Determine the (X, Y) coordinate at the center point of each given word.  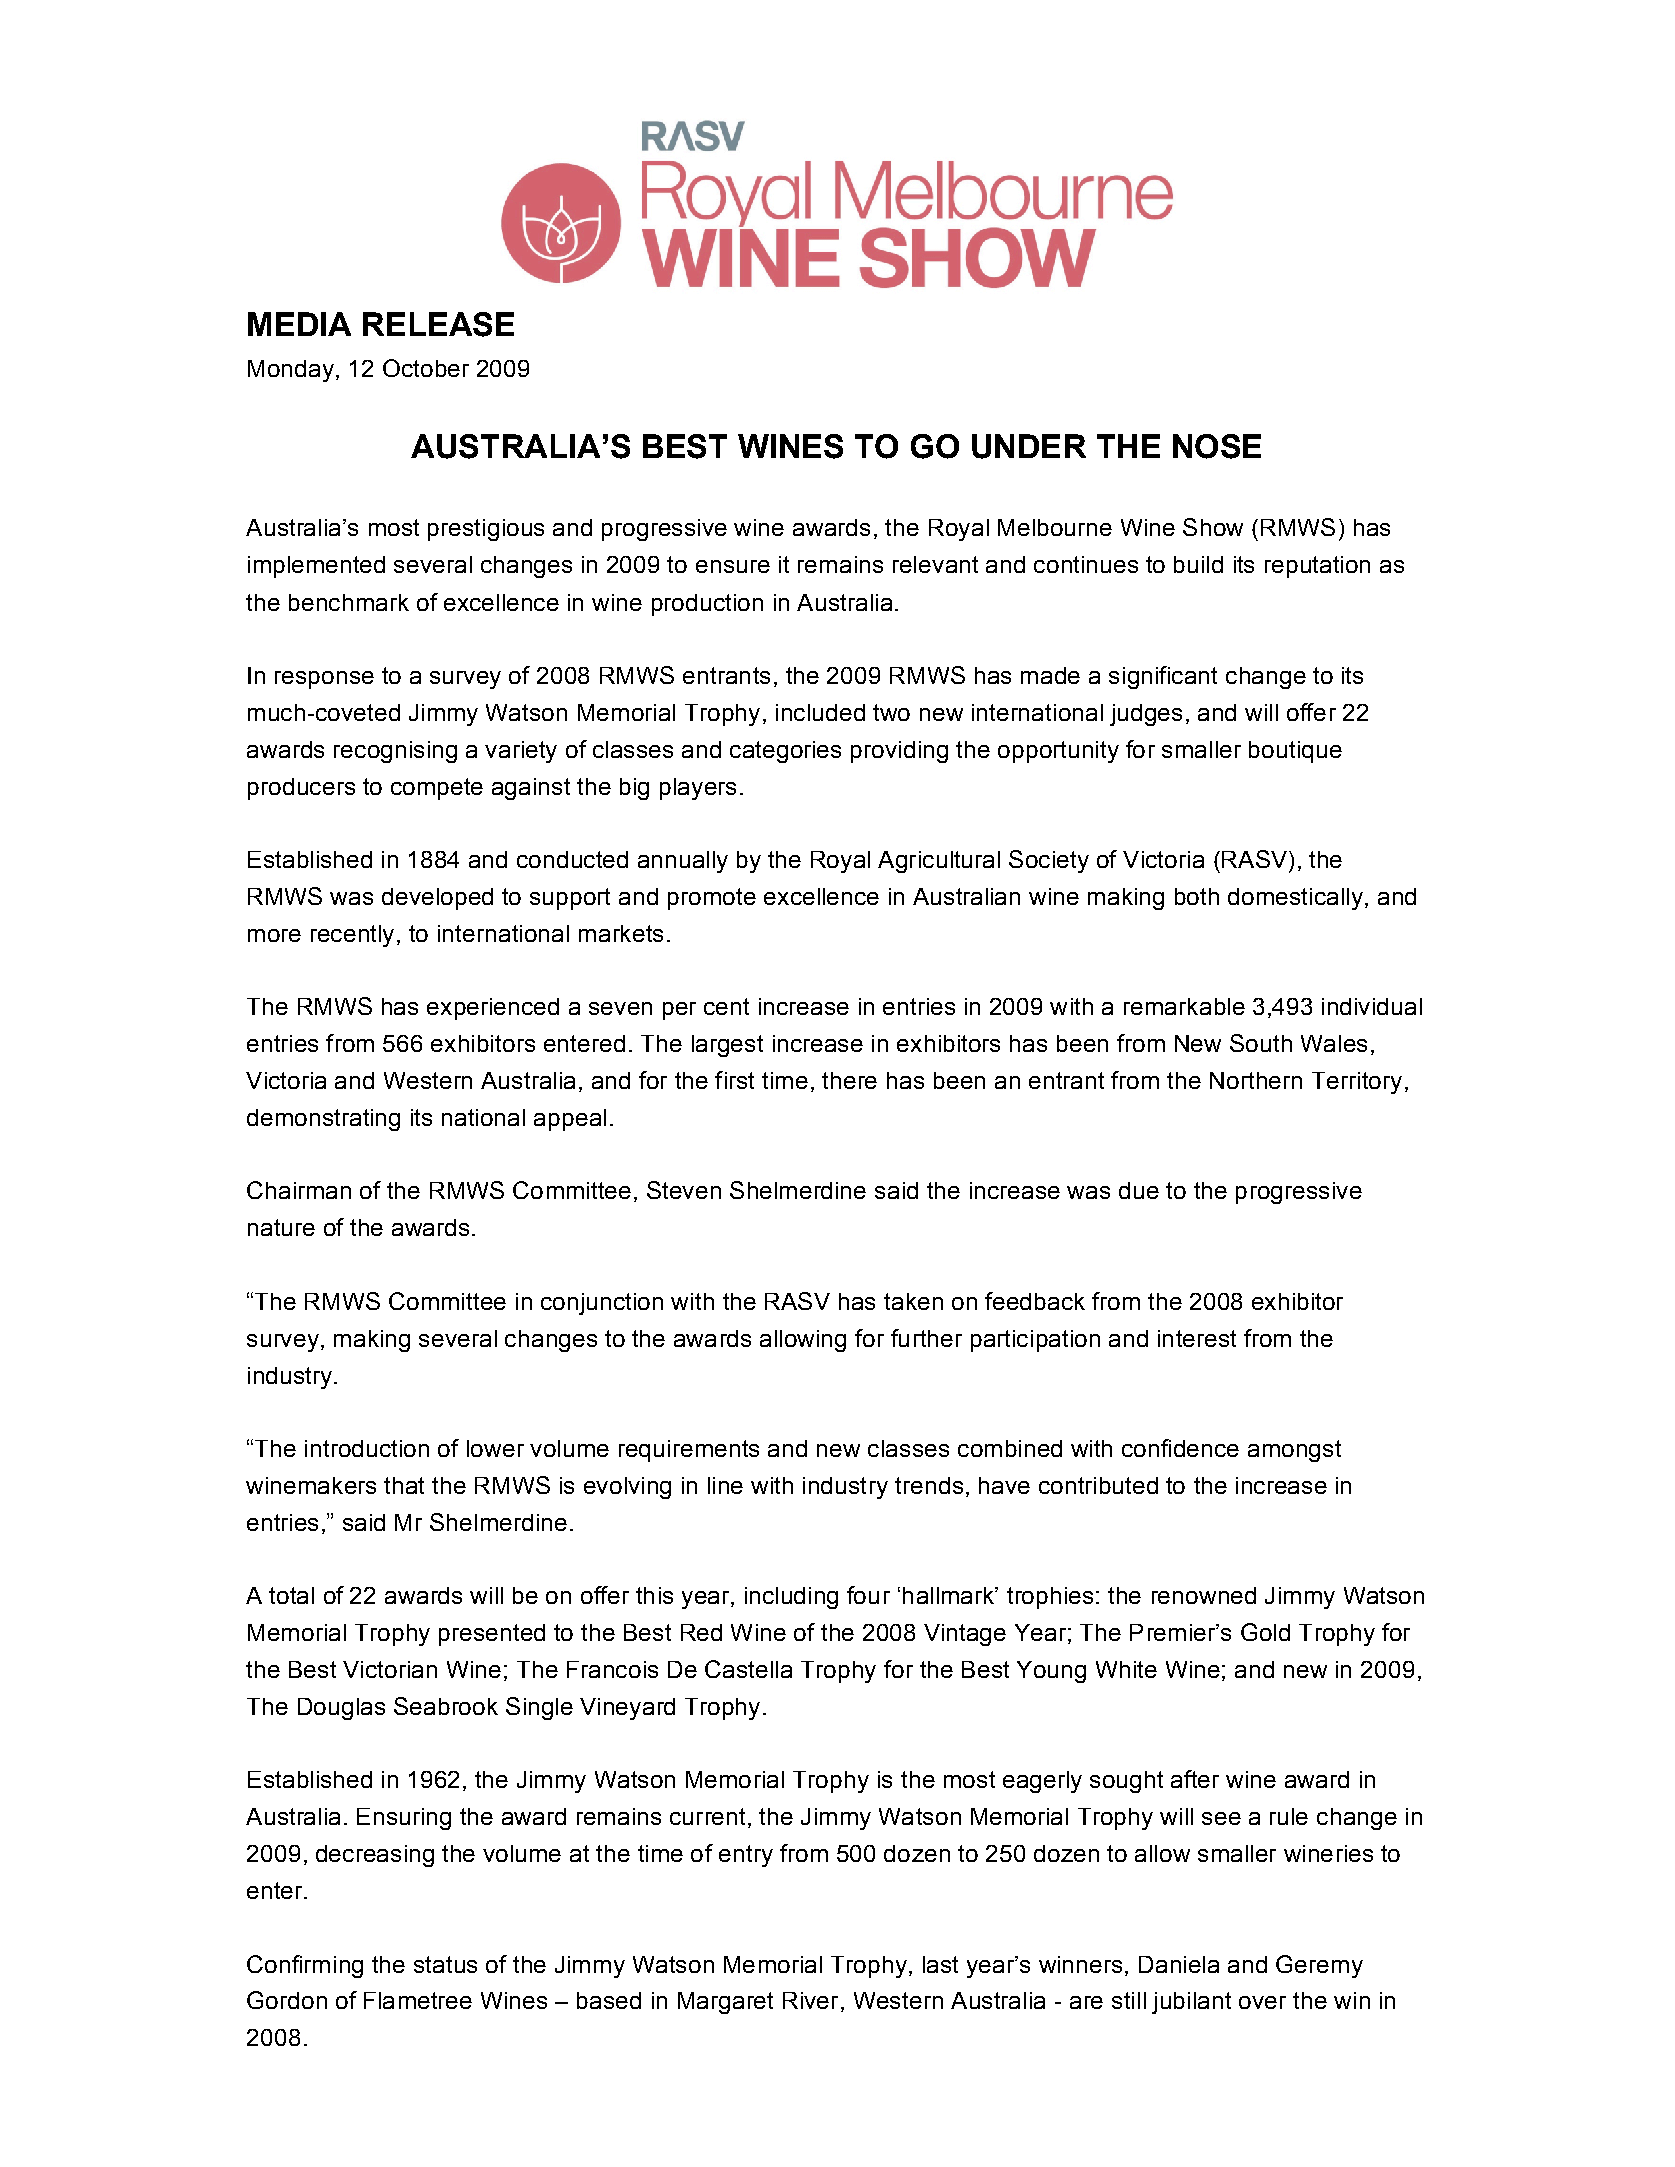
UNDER (1029, 446)
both (1197, 896)
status (445, 1964)
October (426, 368)
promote (712, 899)
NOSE (1217, 446)
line (725, 1485)
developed (437, 899)
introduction (367, 1448)
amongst (1294, 1451)
